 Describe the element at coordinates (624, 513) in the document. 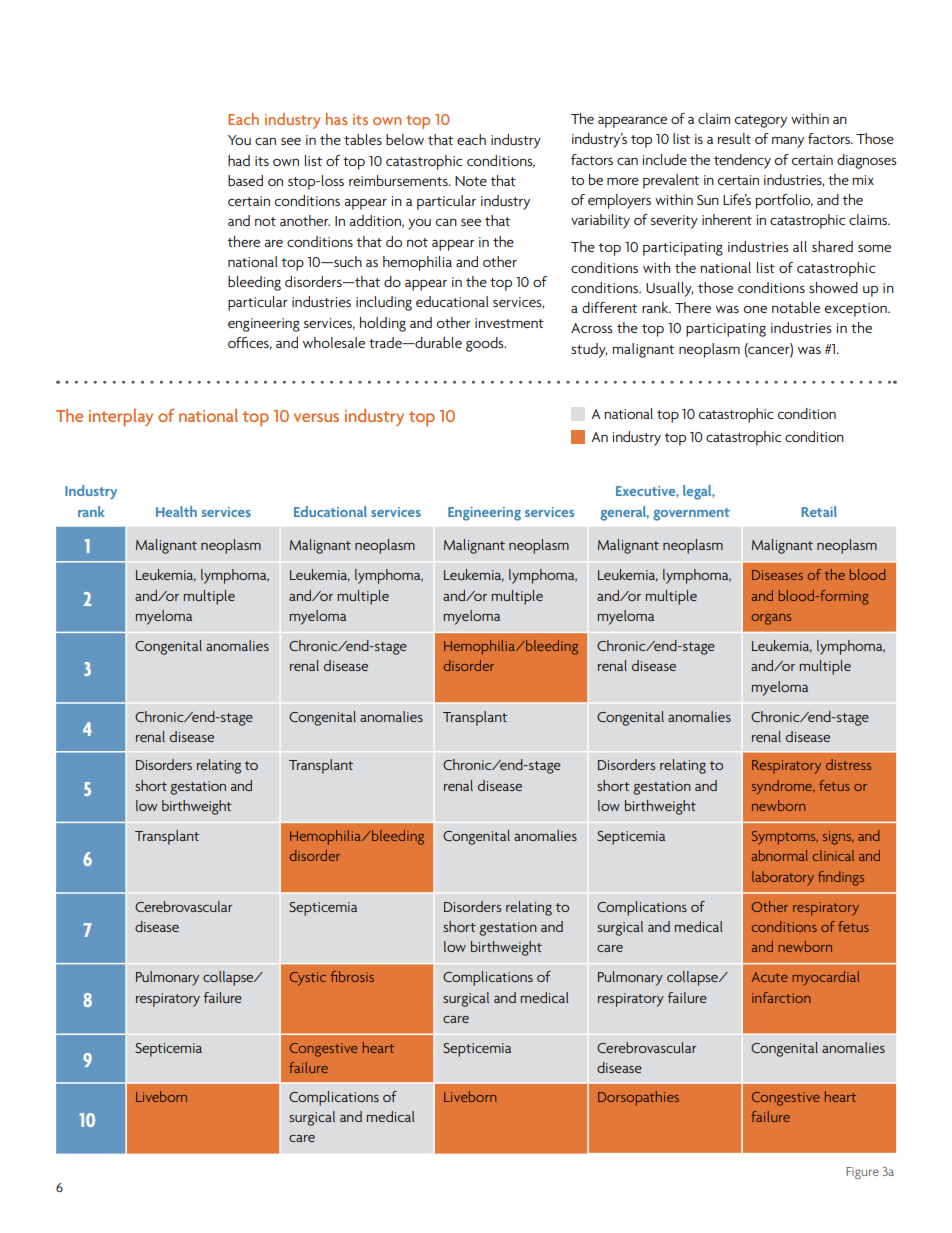

I see `general` at that location.
